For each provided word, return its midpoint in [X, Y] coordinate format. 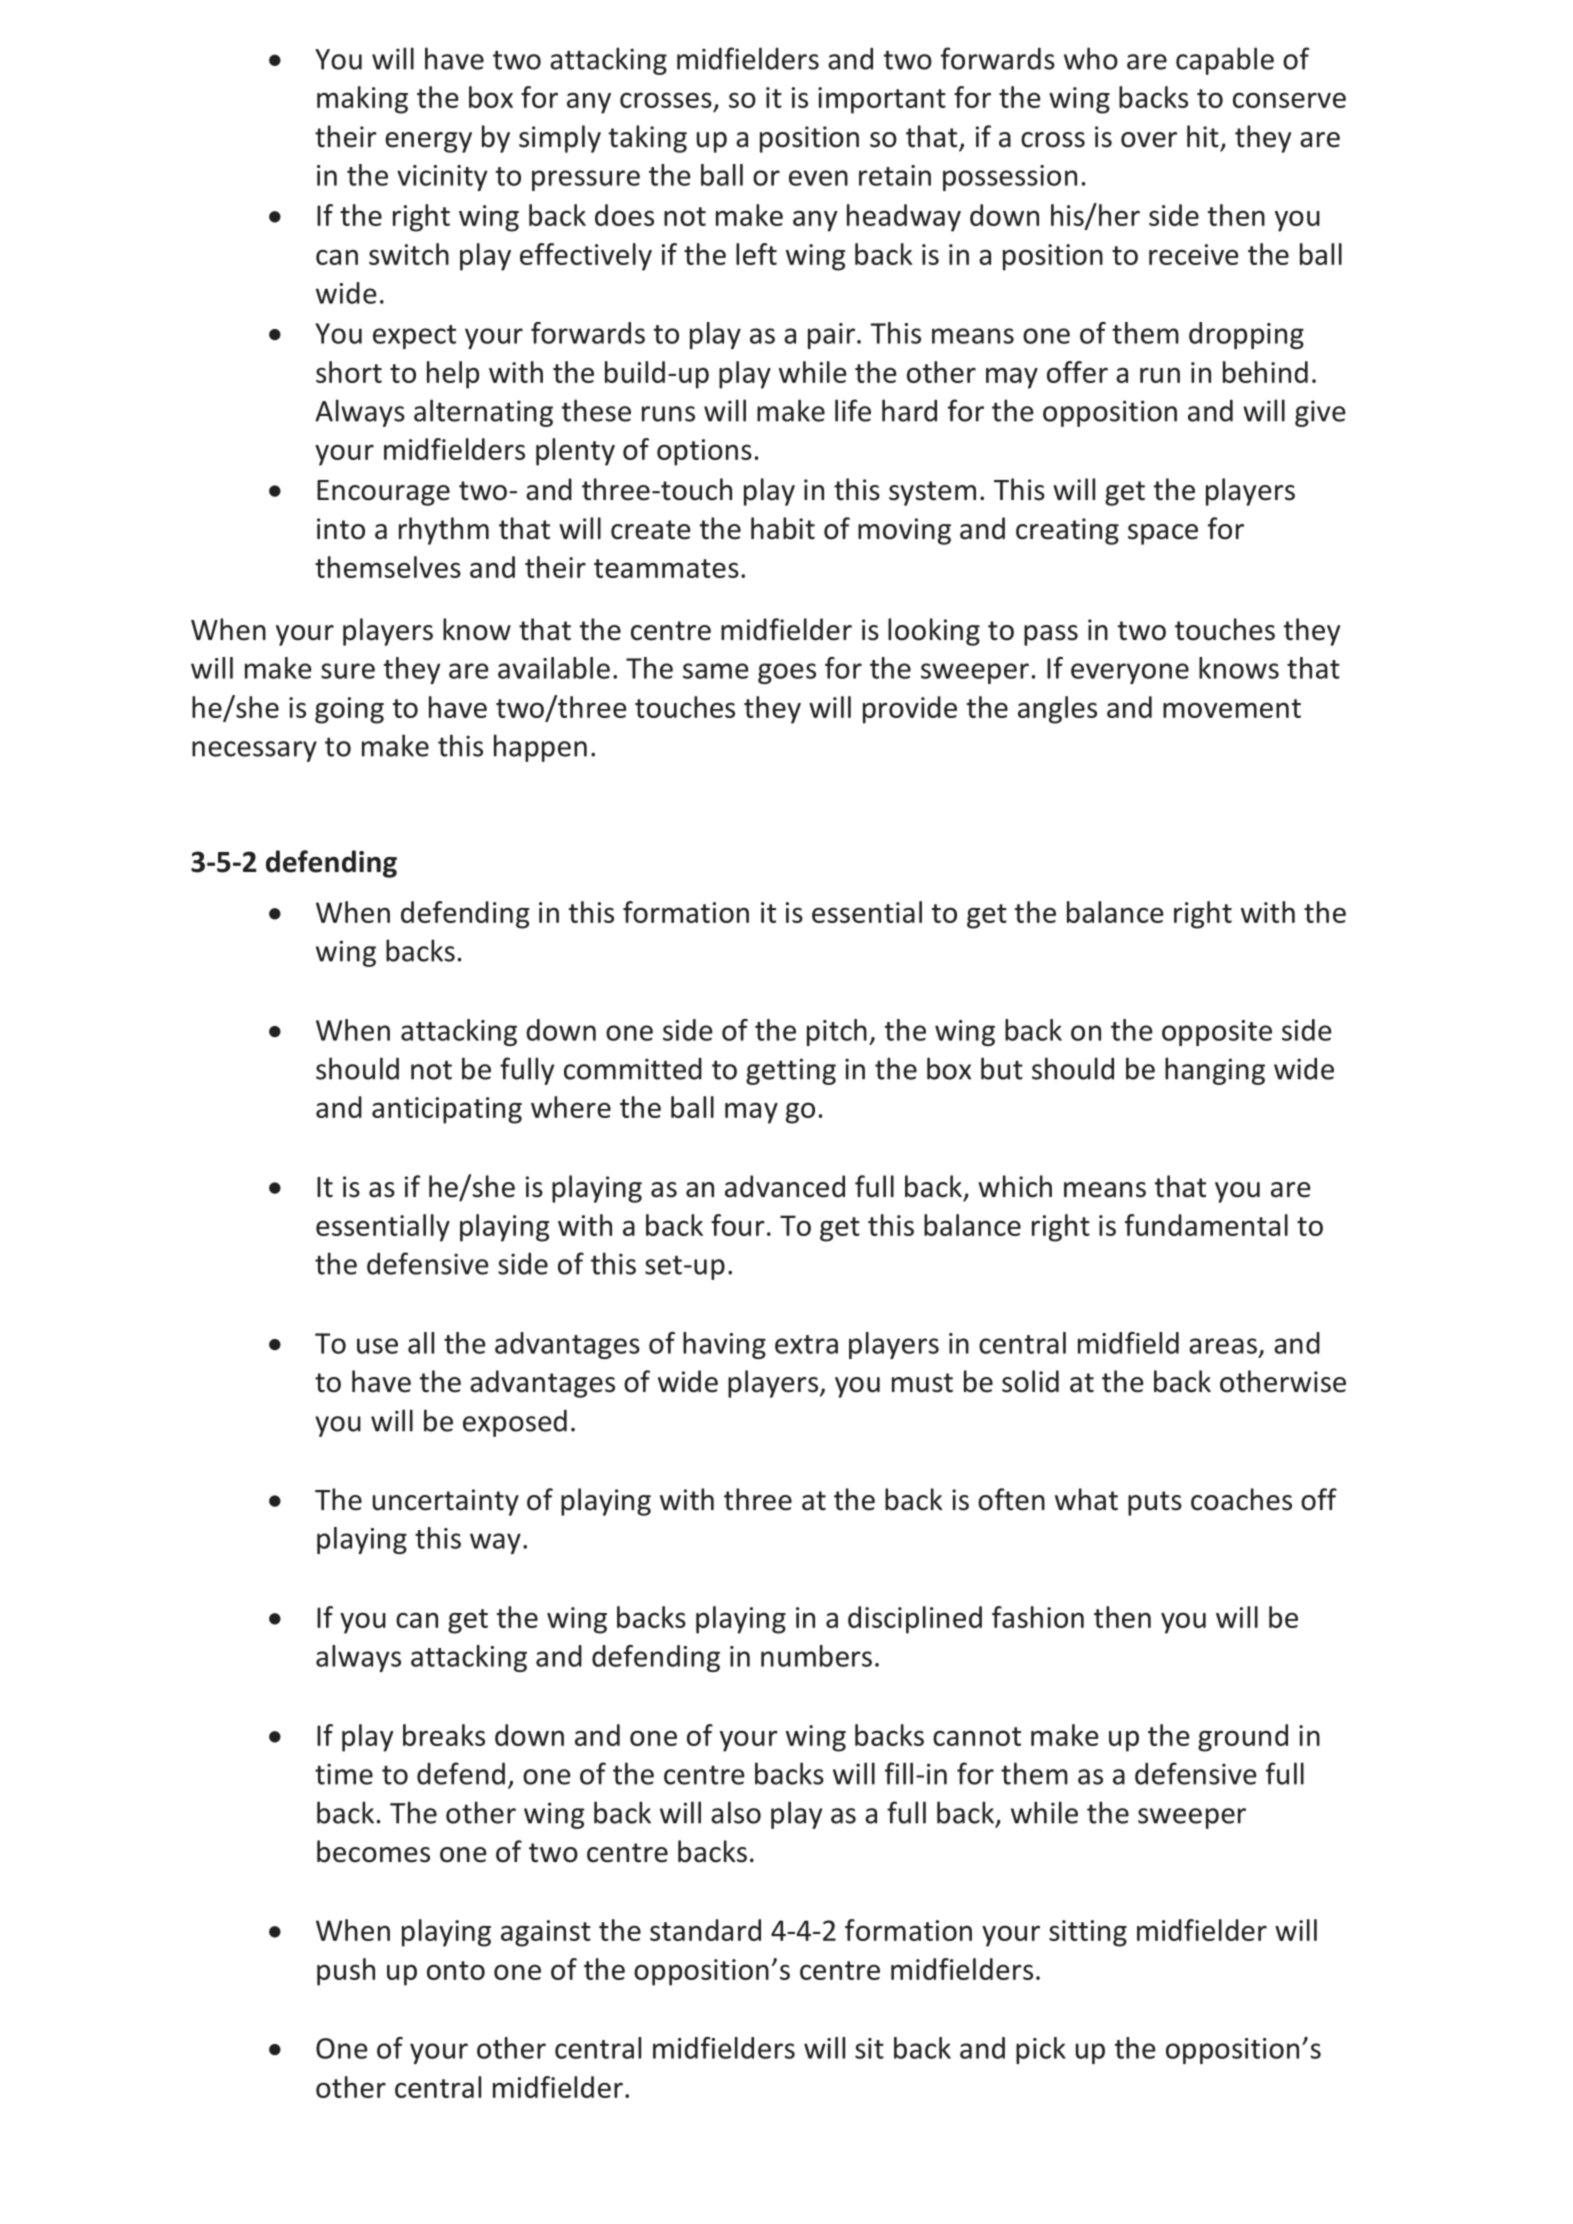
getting [791, 1071]
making [362, 100]
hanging [1215, 1071]
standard [705, 1930]
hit [1203, 136]
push [346, 1972]
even [818, 178]
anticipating [447, 1110]
